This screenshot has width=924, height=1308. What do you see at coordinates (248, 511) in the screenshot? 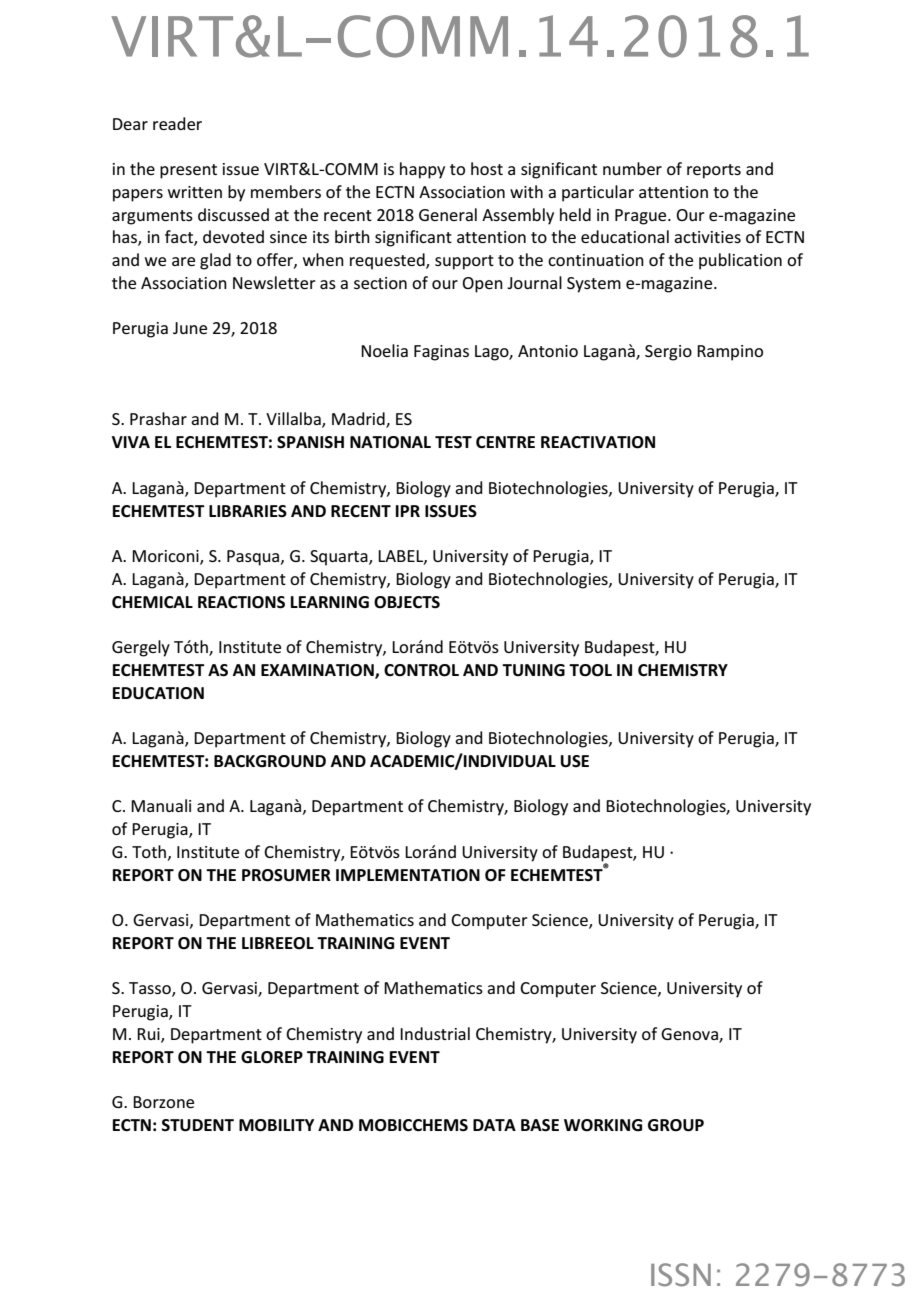
I see `LIBRARIES` at bounding box center [248, 511].
